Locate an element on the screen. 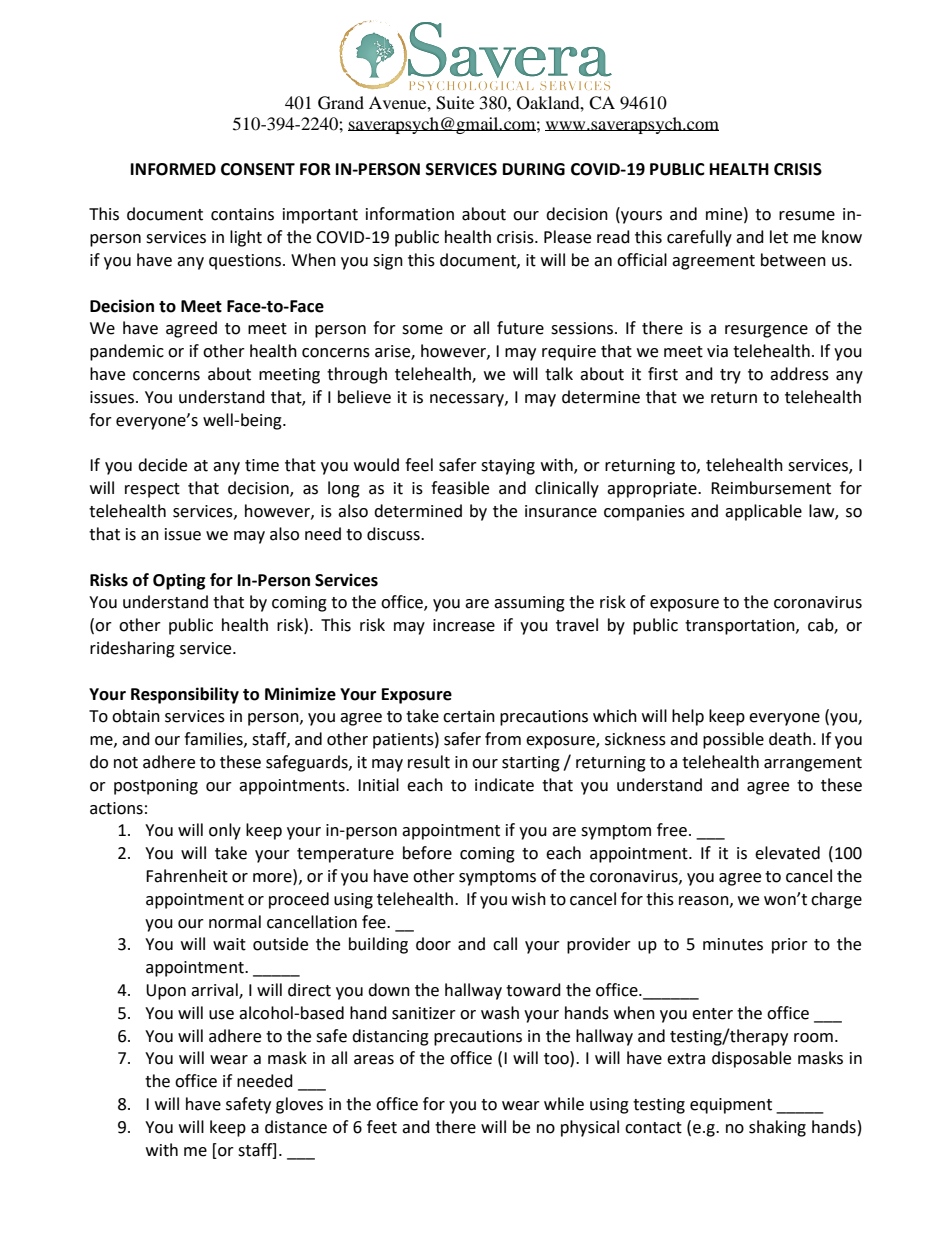  resume is located at coordinates (807, 216).
